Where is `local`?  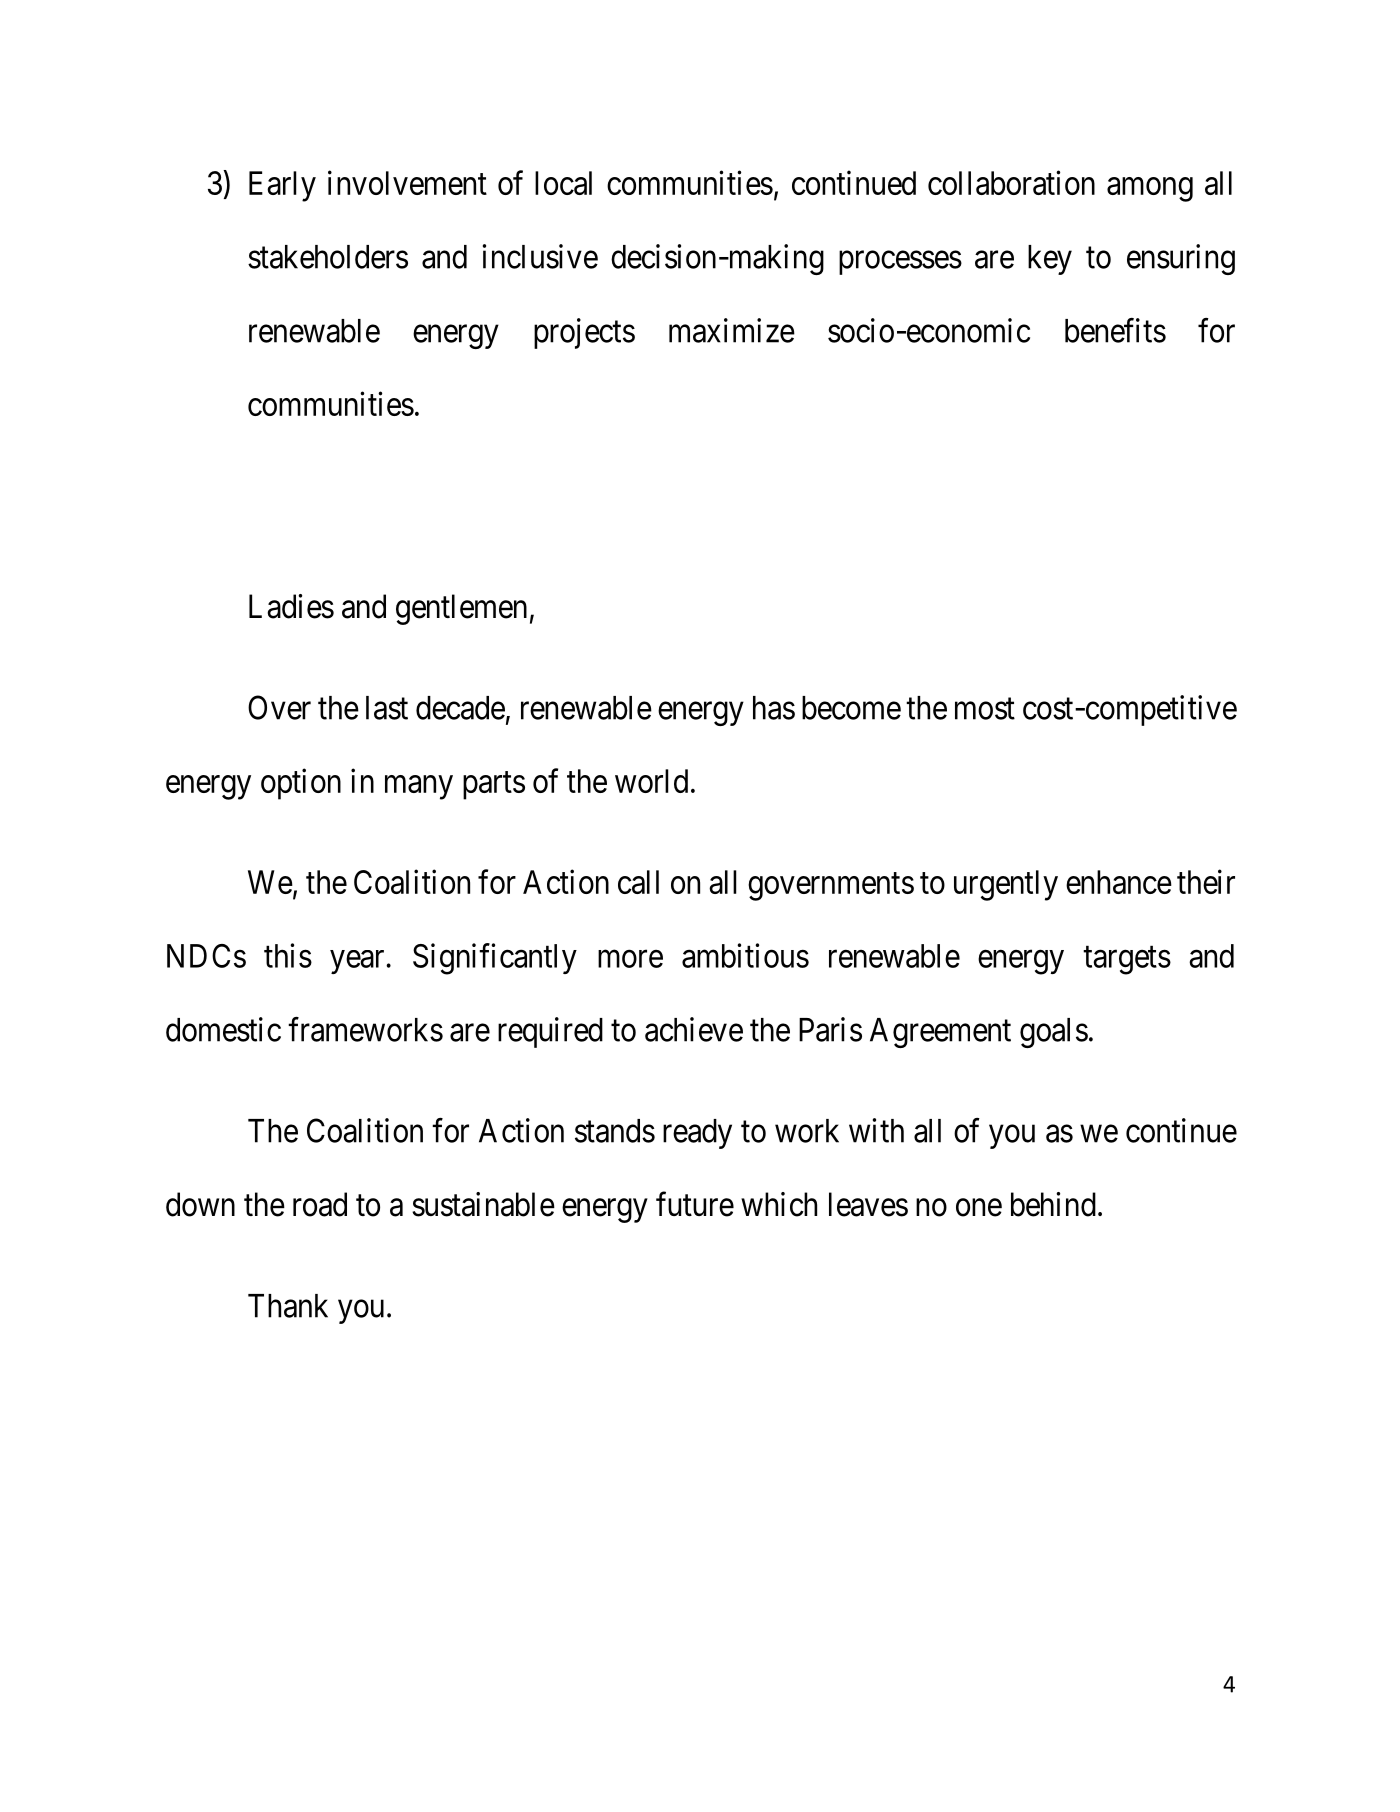
local is located at coordinates (563, 183).
